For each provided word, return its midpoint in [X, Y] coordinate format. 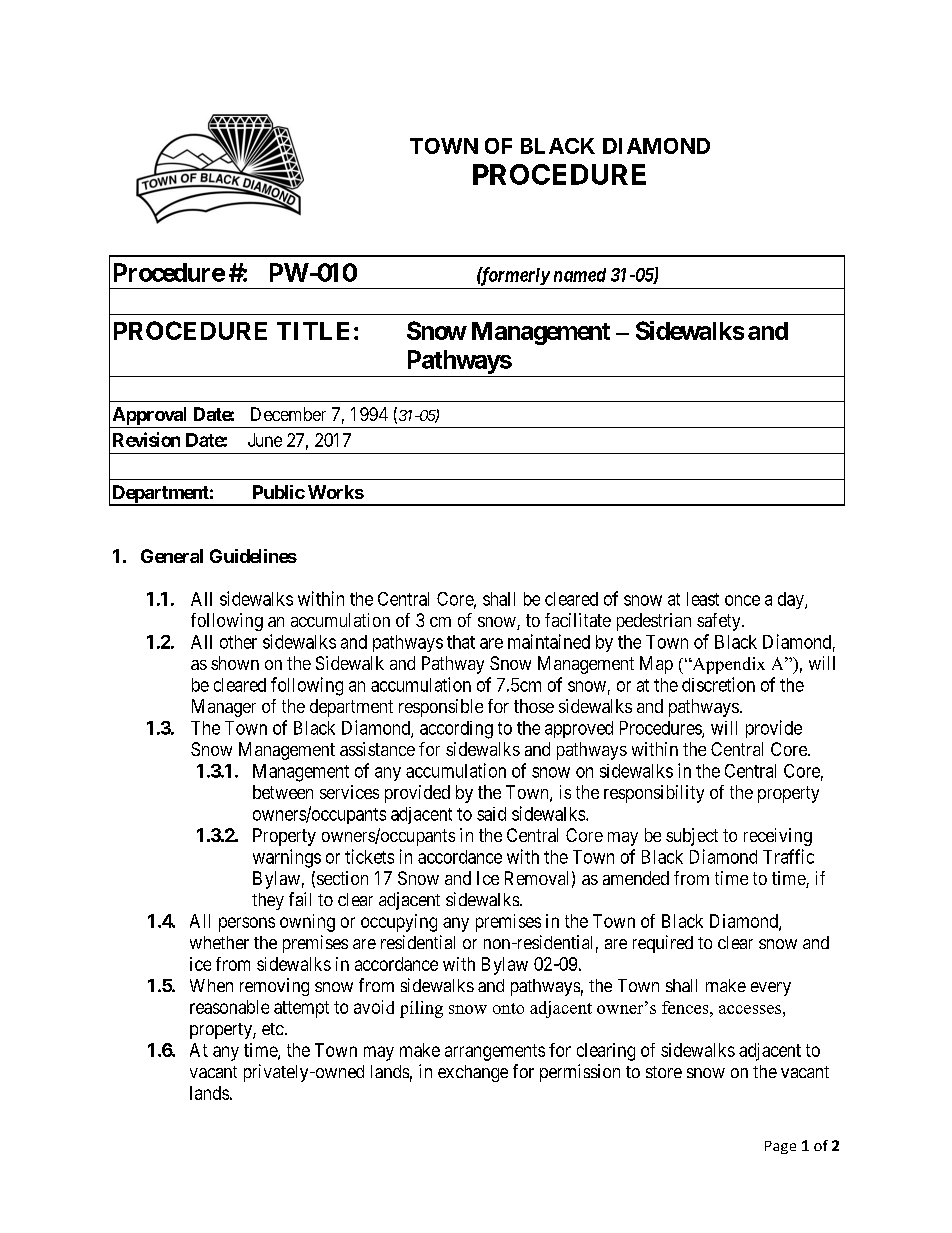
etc [273, 1029]
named [580, 275]
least [703, 599]
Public [279, 492]
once [742, 600]
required [663, 944]
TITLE [313, 331]
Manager [224, 708]
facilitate [578, 620]
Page [780, 1147]
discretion [718, 684]
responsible [441, 708]
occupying [399, 923]
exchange [473, 1073]
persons [247, 924]
